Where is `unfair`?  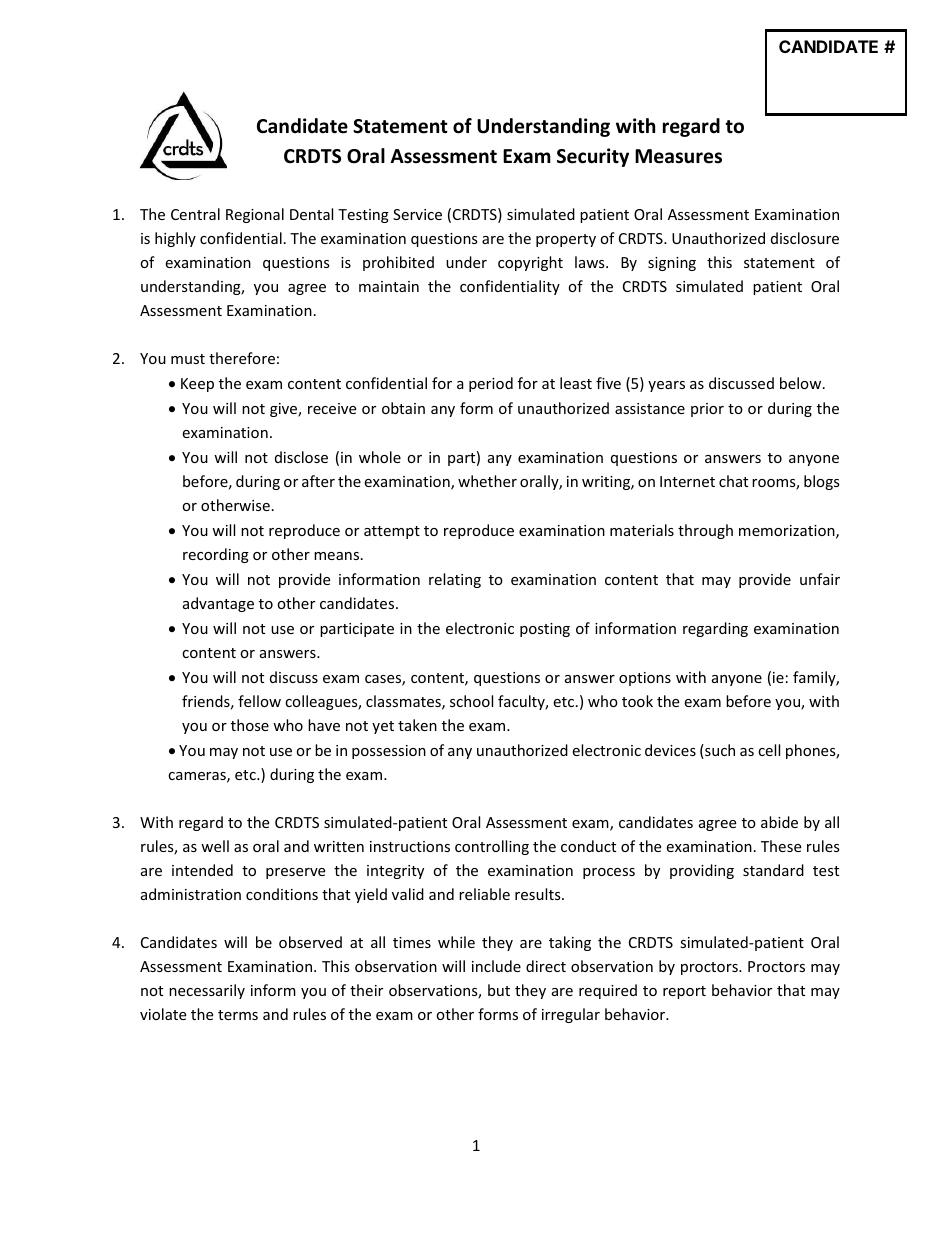 unfair is located at coordinates (820, 579).
